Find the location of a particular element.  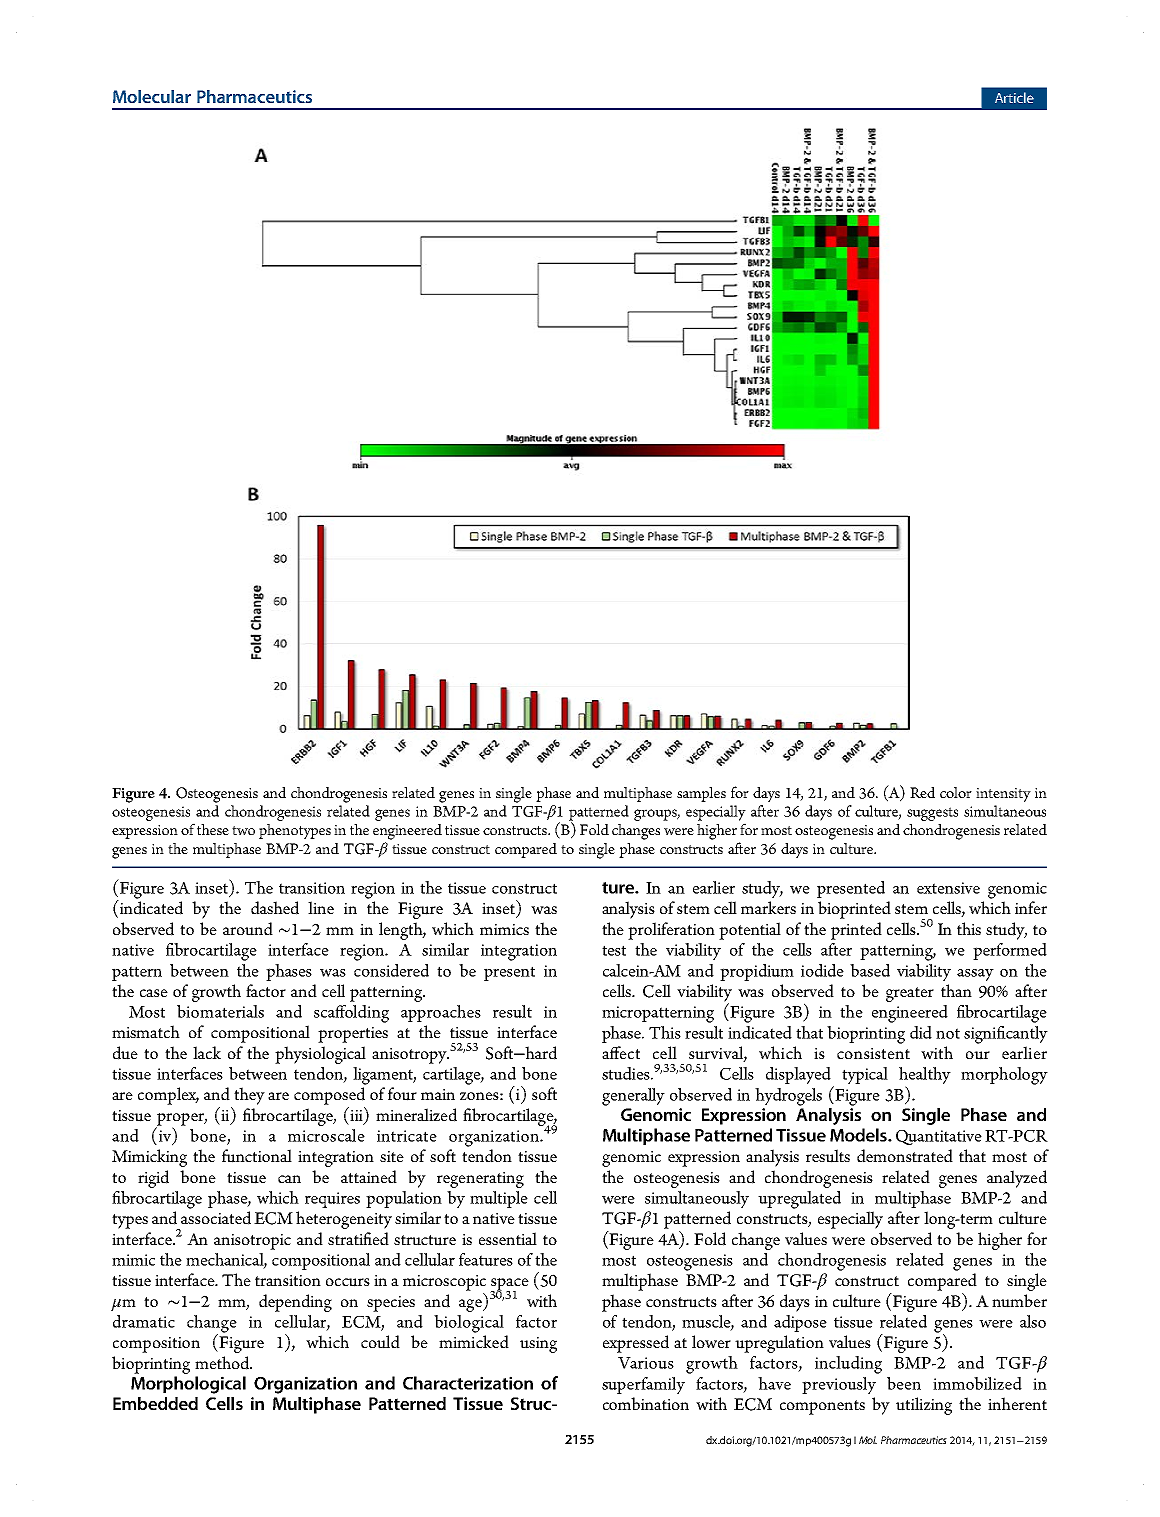

these is located at coordinates (213, 829).
